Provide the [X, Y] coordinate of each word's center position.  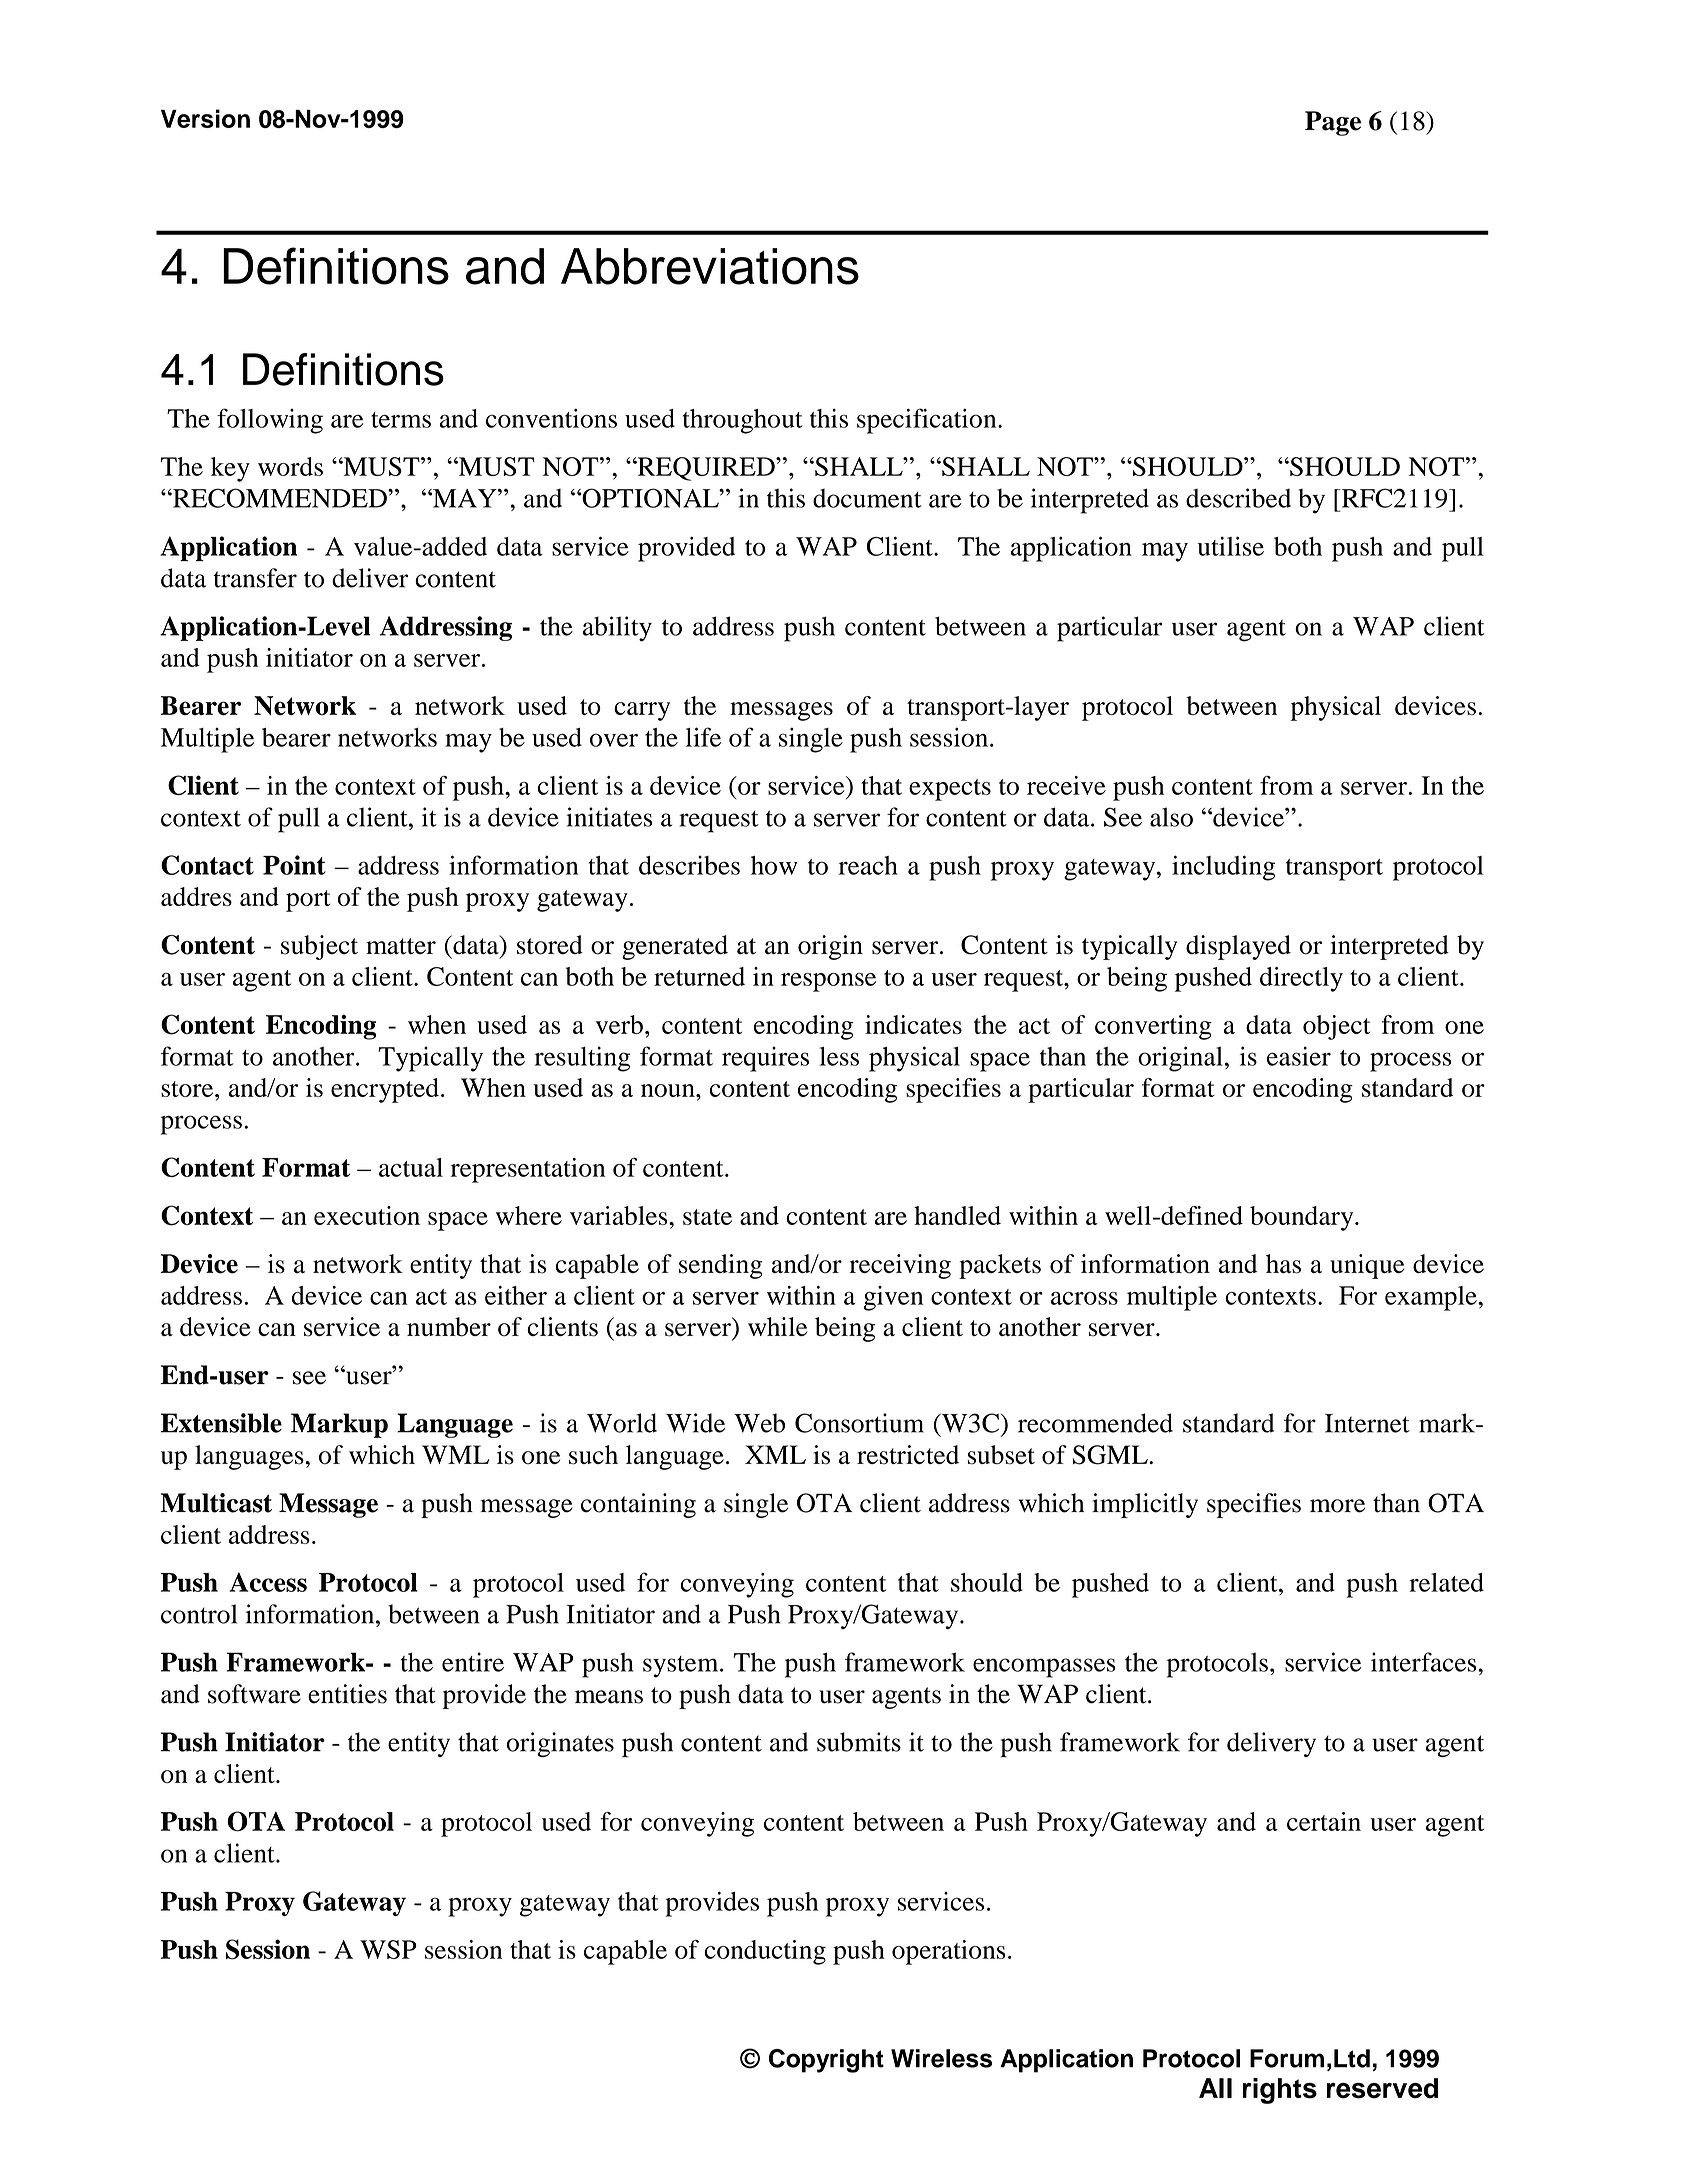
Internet [1367, 1423]
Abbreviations [710, 266]
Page [1333, 123]
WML [455, 1454]
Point [294, 865]
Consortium [859, 1423]
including [1223, 868]
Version [205, 118]
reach [868, 865]
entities [347, 1694]
